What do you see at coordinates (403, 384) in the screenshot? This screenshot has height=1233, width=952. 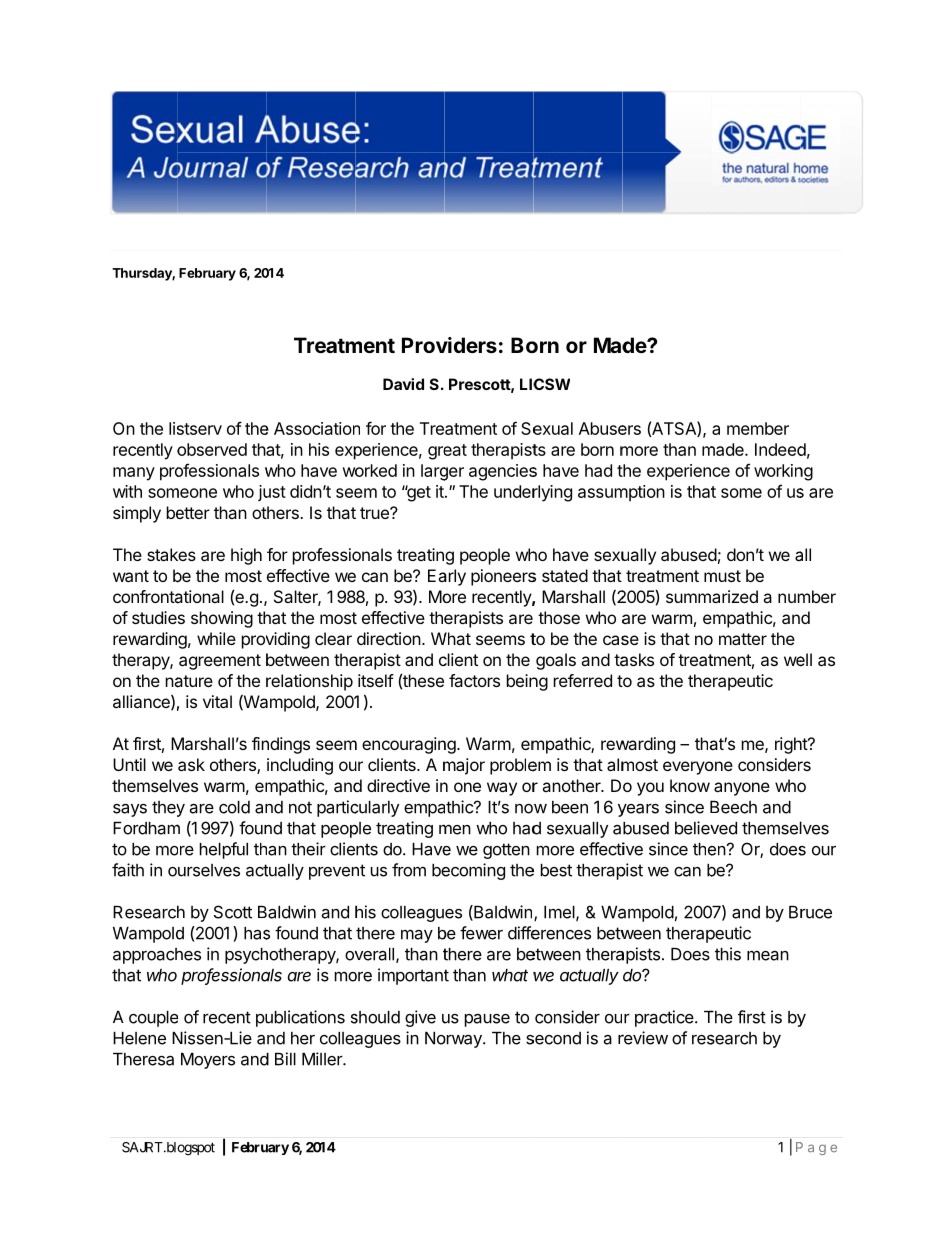 I see `David` at bounding box center [403, 384].
